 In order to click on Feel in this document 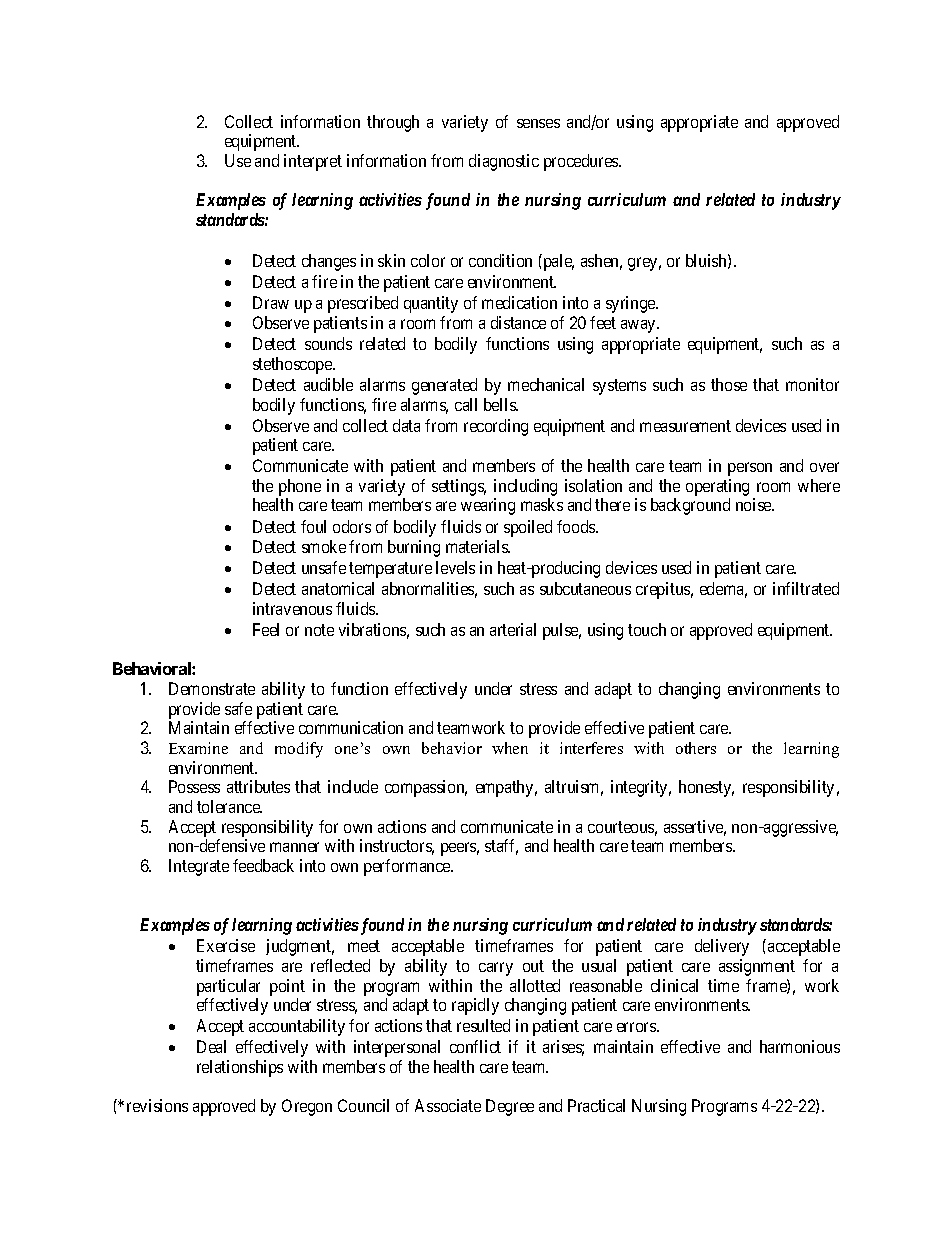, I will do `click(266, 629)`.
